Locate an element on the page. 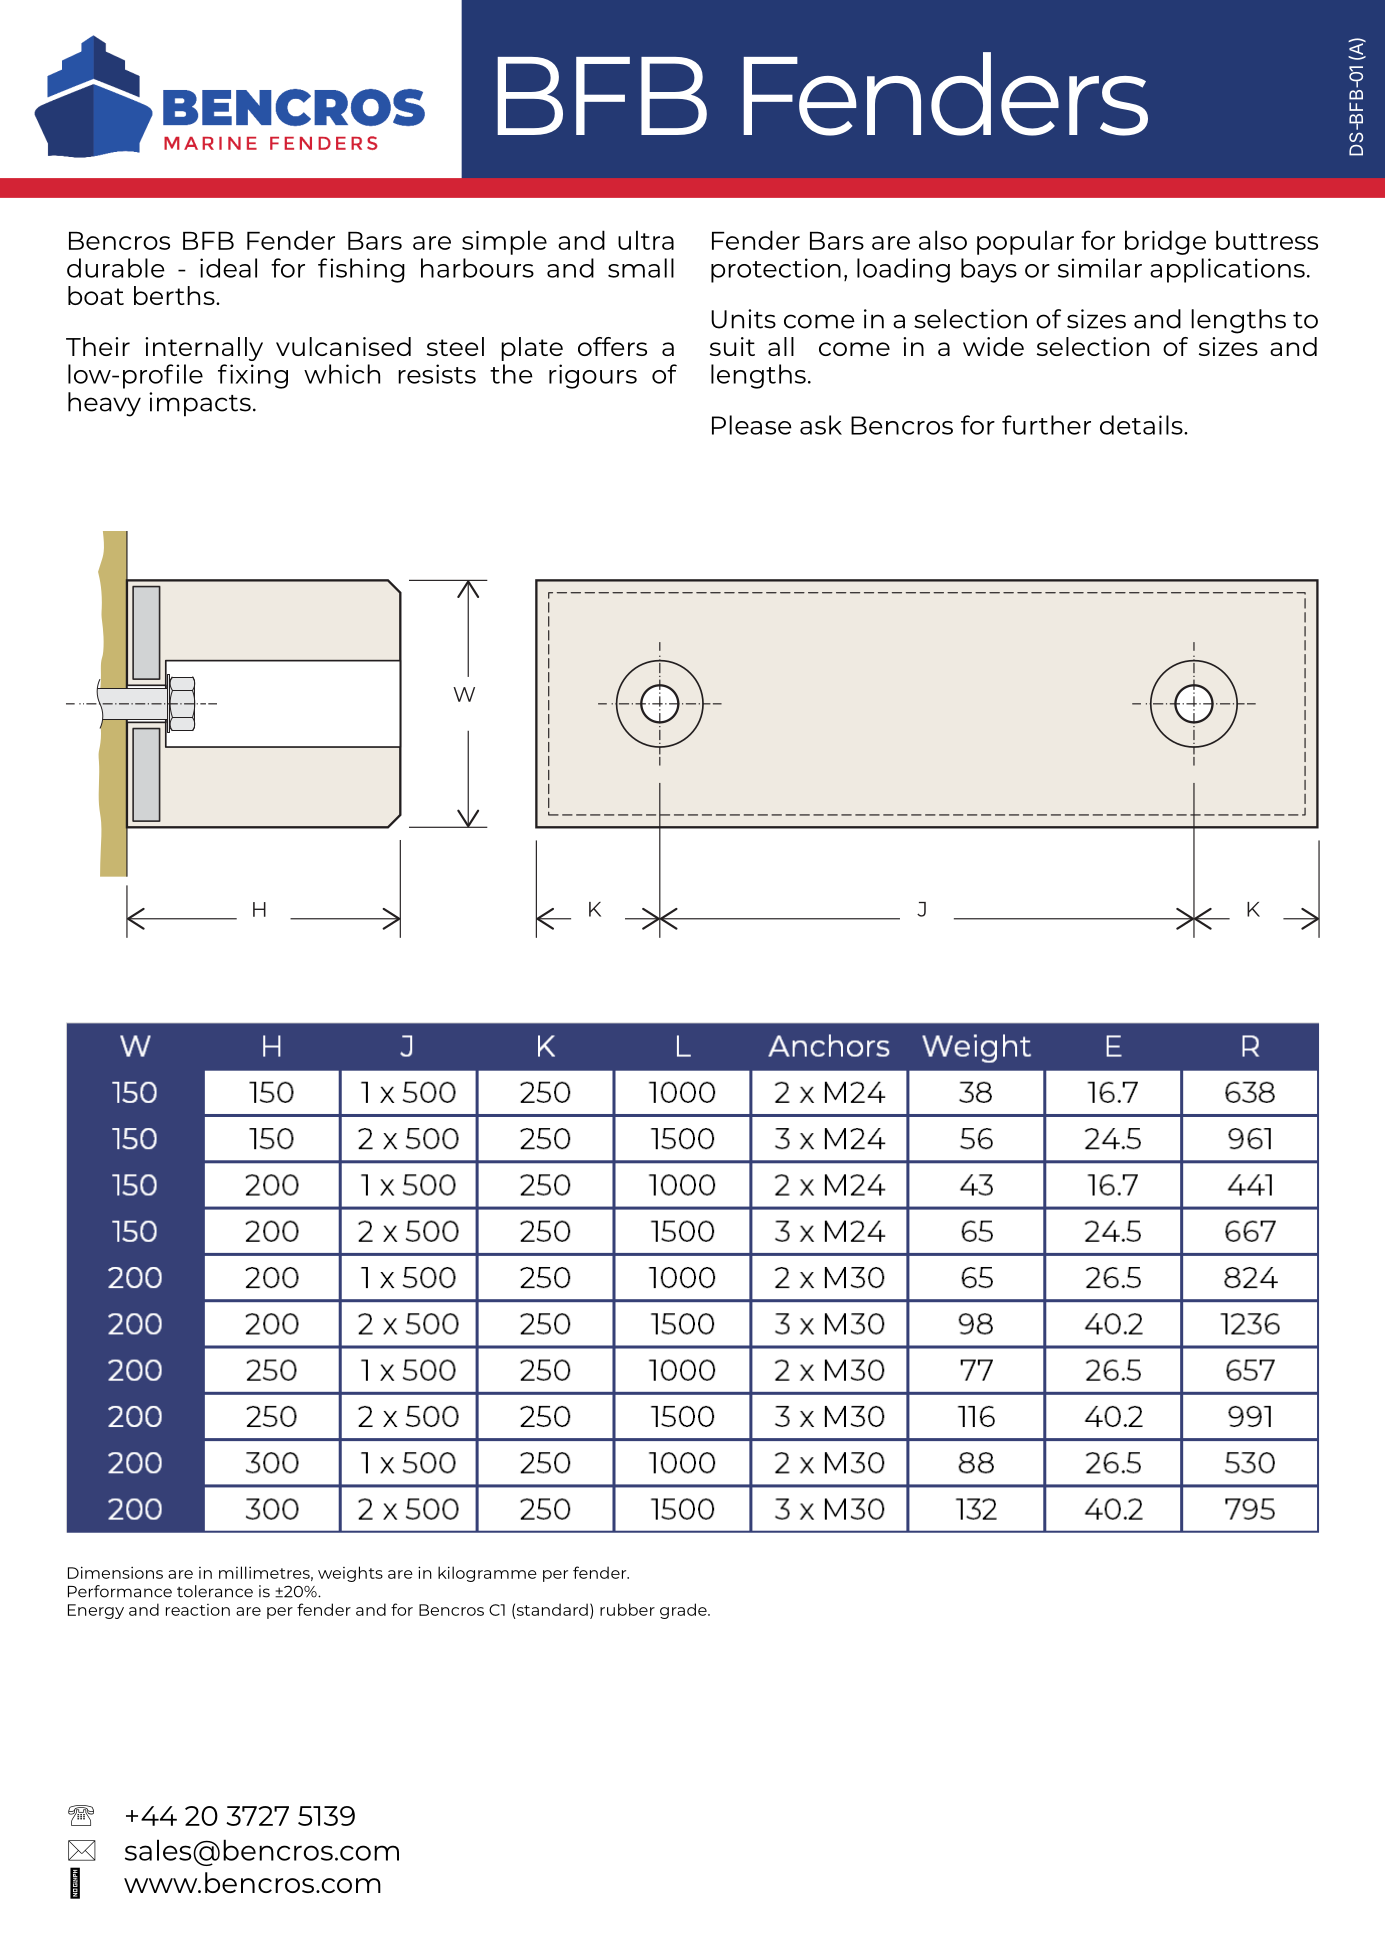 The image size is (1385, 1959). rubber is located at coordinates (627, 1609).
